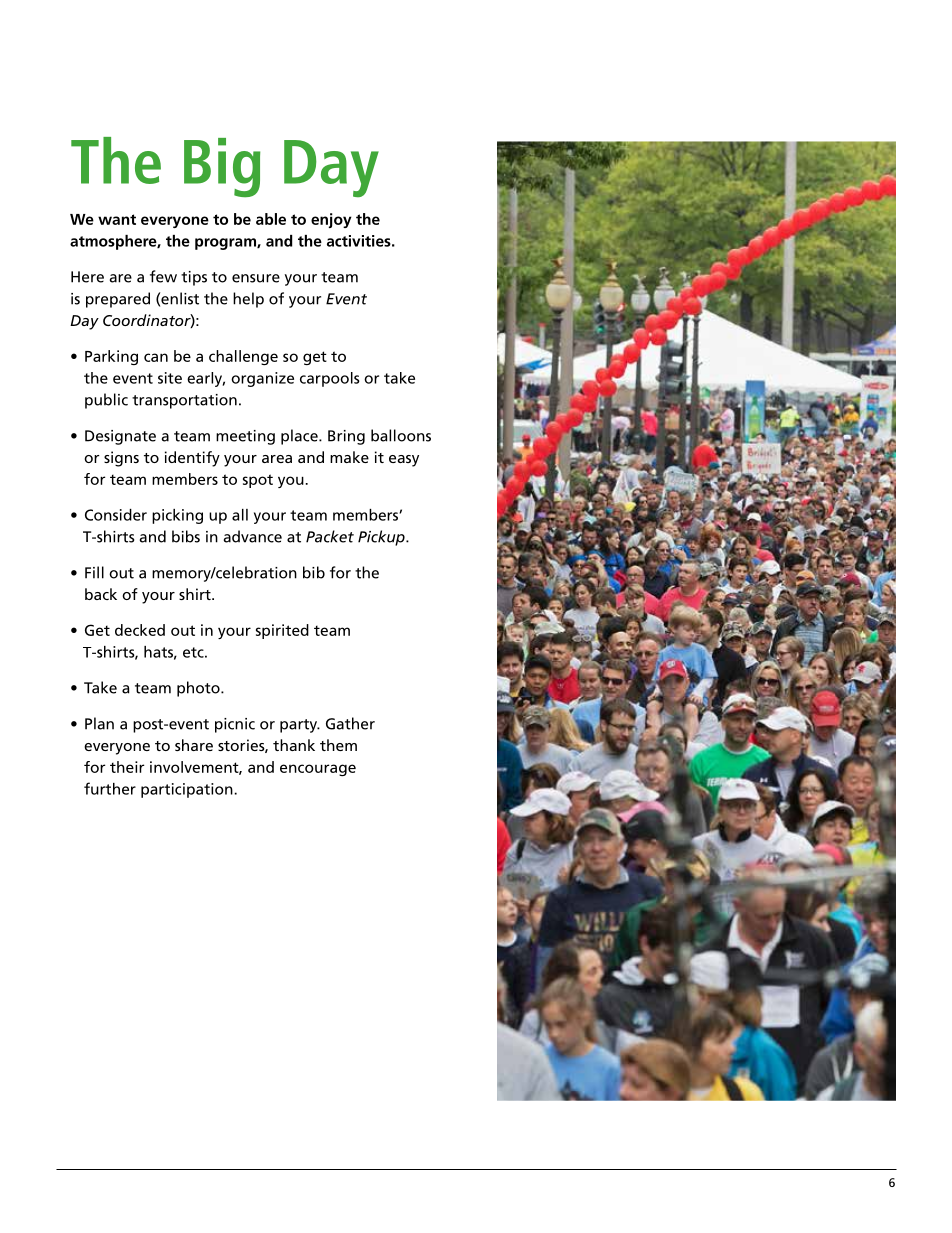 The width and height of the document is (952, 1233). What do you see at coordinates (235, 725) in the document?
I see `picnic` at bounding box center [235, 725].
